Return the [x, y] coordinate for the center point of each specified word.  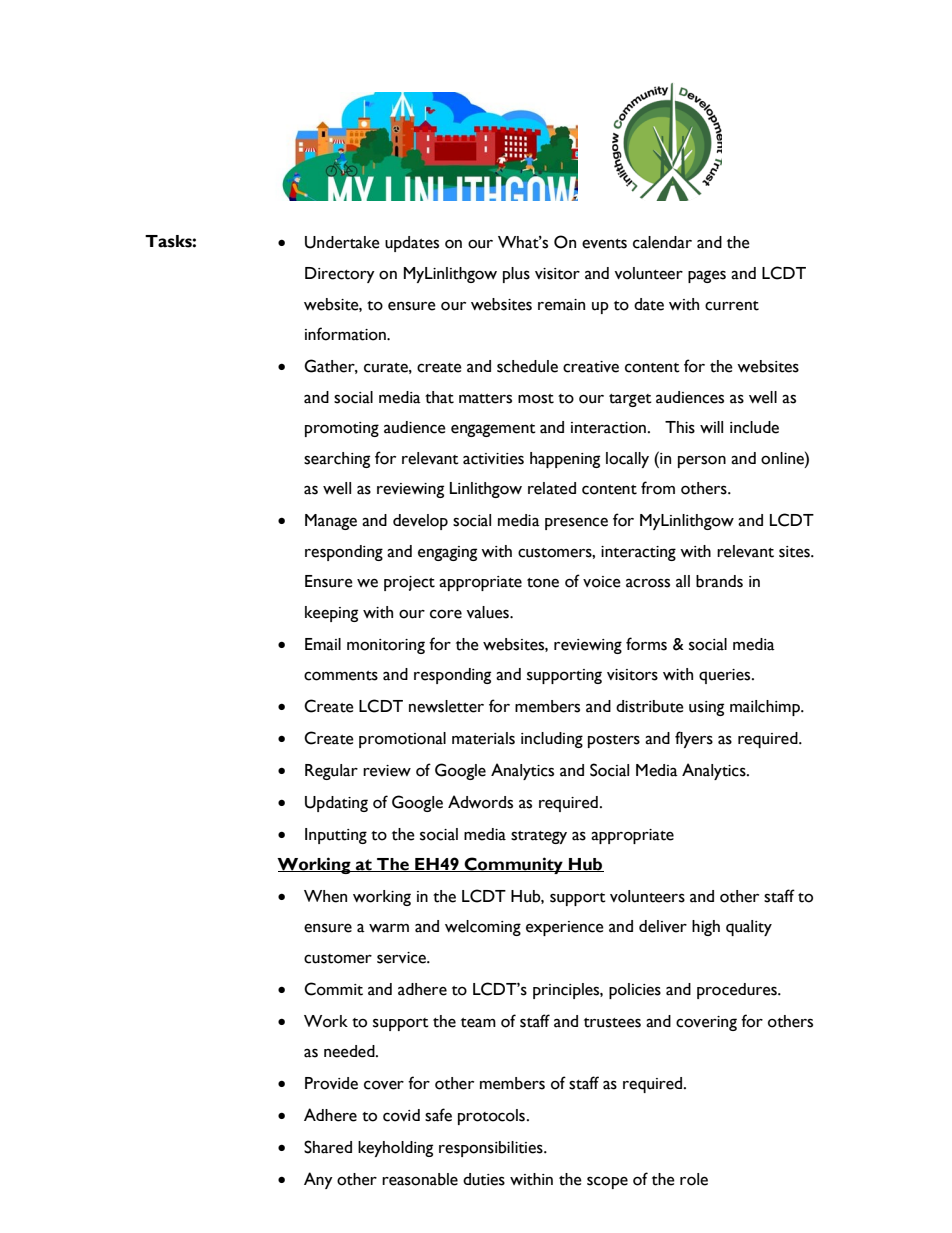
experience [565, 928]
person [702, 461]
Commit [333, 989]
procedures [738, 991]
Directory [340, 275]
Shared [328, 1147]
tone [543, 583]
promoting [342, 429]
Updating [336, 804]
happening [565, 460]
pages [707, 276]
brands [719, 581]
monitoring [386, 646]
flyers [694, 739]
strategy [539, 837]
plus [516, 275]
